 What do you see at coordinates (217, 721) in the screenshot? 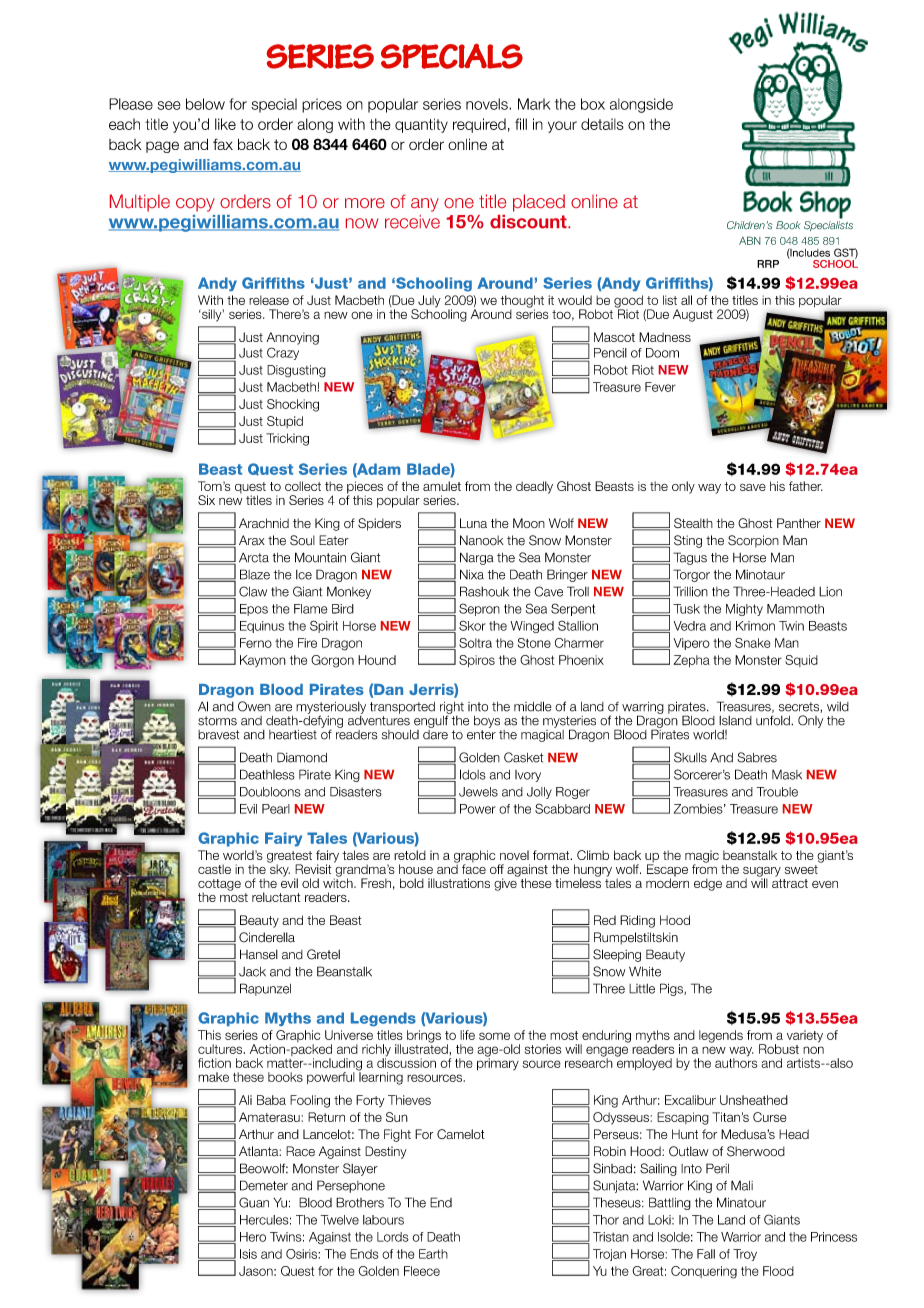
I see `storms` at bounding box center [217, 721].
